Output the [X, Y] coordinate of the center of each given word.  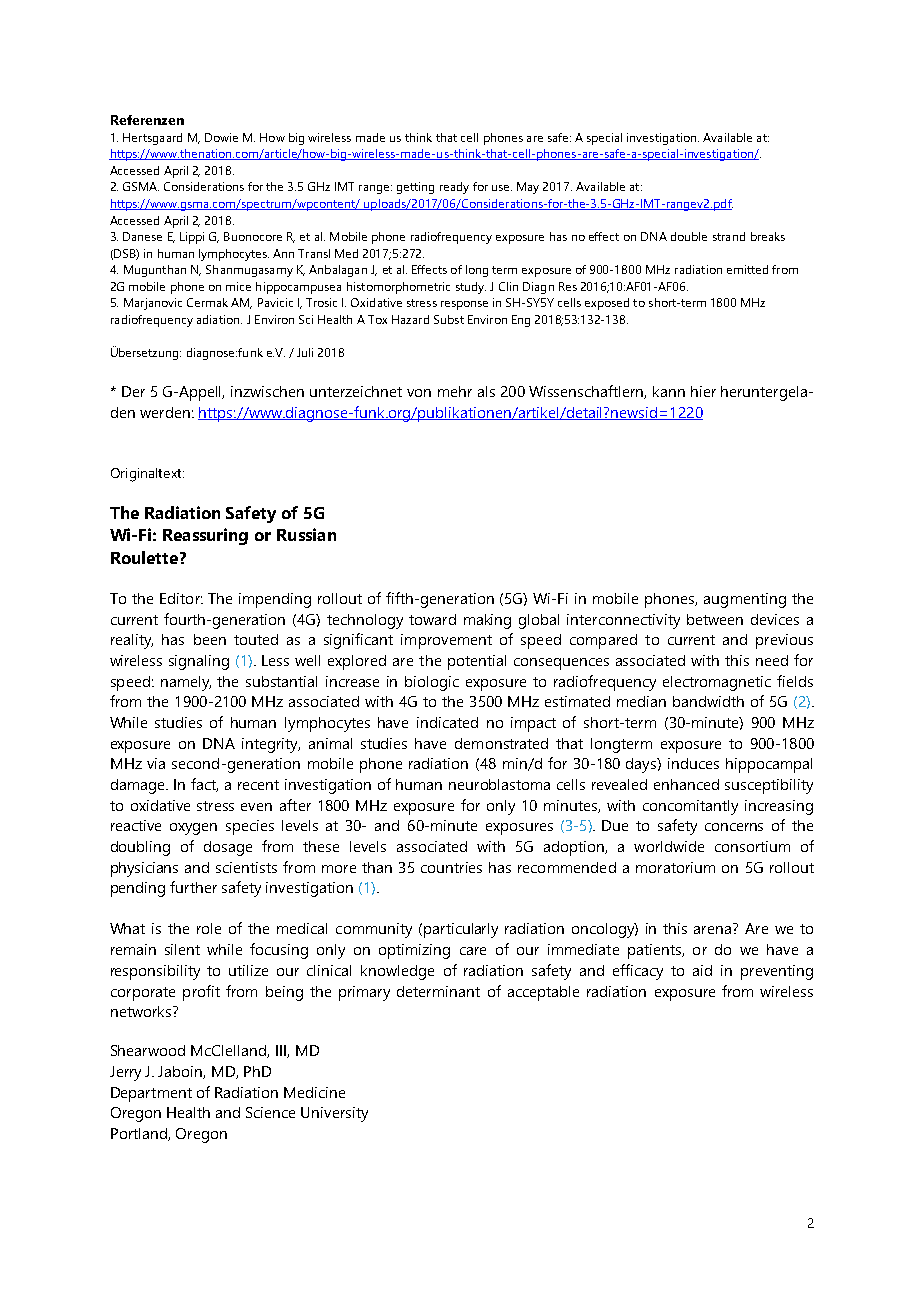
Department [151, 1094]
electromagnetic [717, 683]
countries [451, 867]
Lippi [192, 238]
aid [702, 970]
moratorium [675, 867]
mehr [455, 391]
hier [703, 391]
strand [729, 236]
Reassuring [205, 536]
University [334, 1114]
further [193, 887]
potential [477, 662]
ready [454, 188]
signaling [199, 662]
